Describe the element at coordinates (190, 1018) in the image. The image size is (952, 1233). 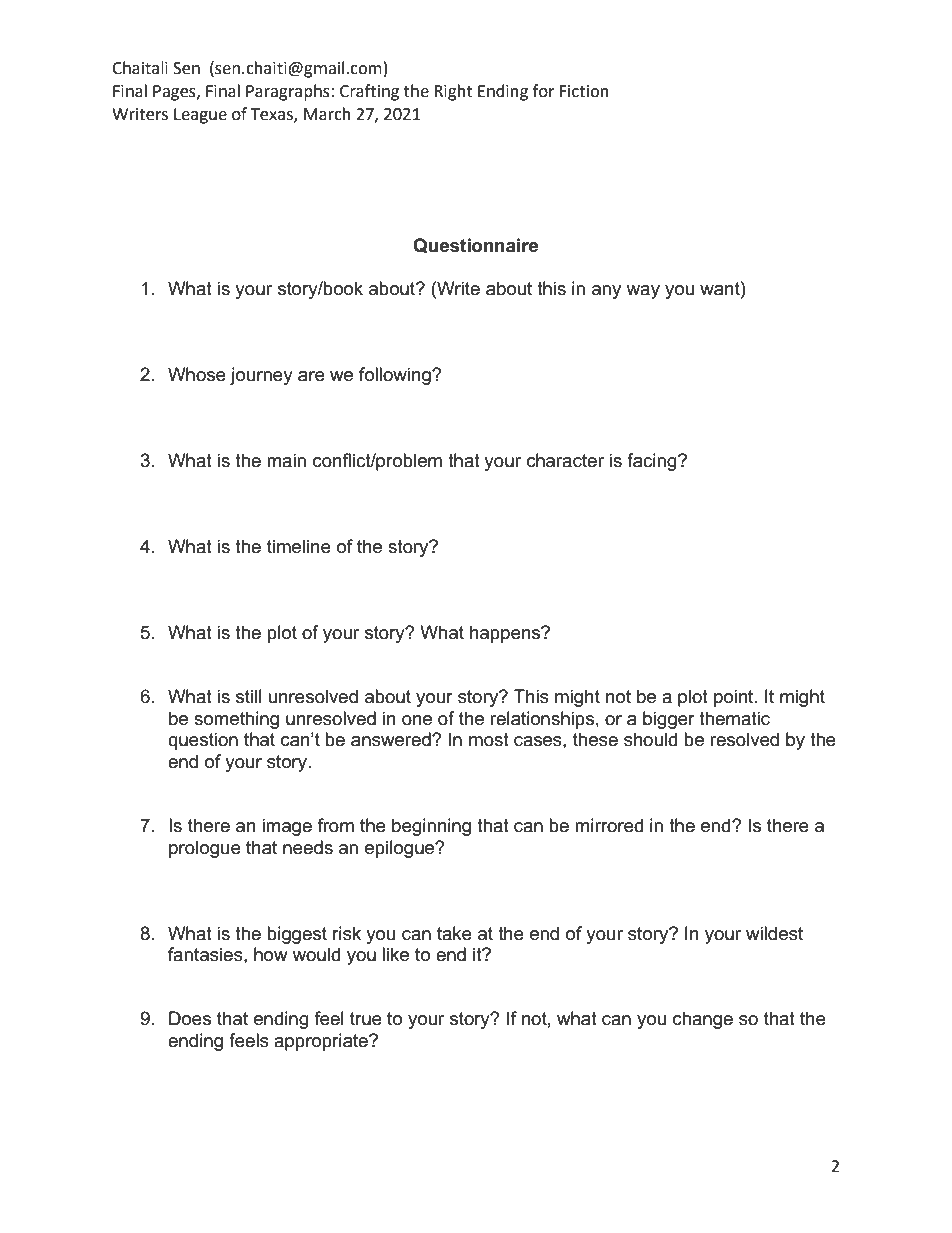
I see `Does` at that location.
